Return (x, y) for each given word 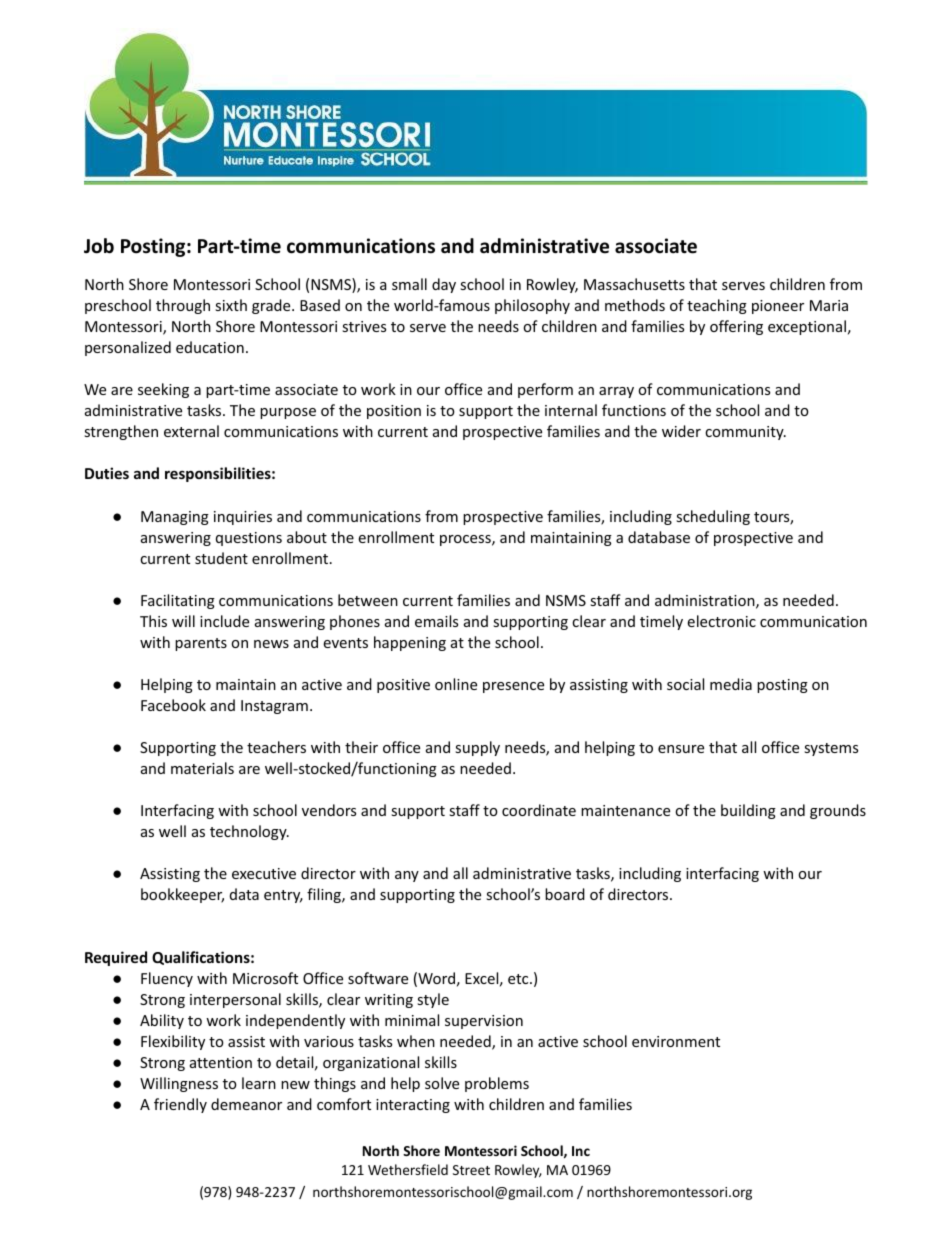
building (748, 811)
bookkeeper (182, 895)
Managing (175, 518)
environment (676, 1041)
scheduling (713, 517)
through (183, 306)
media (731, 684)
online (456, 684)
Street (471, 1170)
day (444, 285)
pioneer (778, 307)
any (407, 876)
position (394, 412)
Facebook (173, 705)
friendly (180, 1105)
